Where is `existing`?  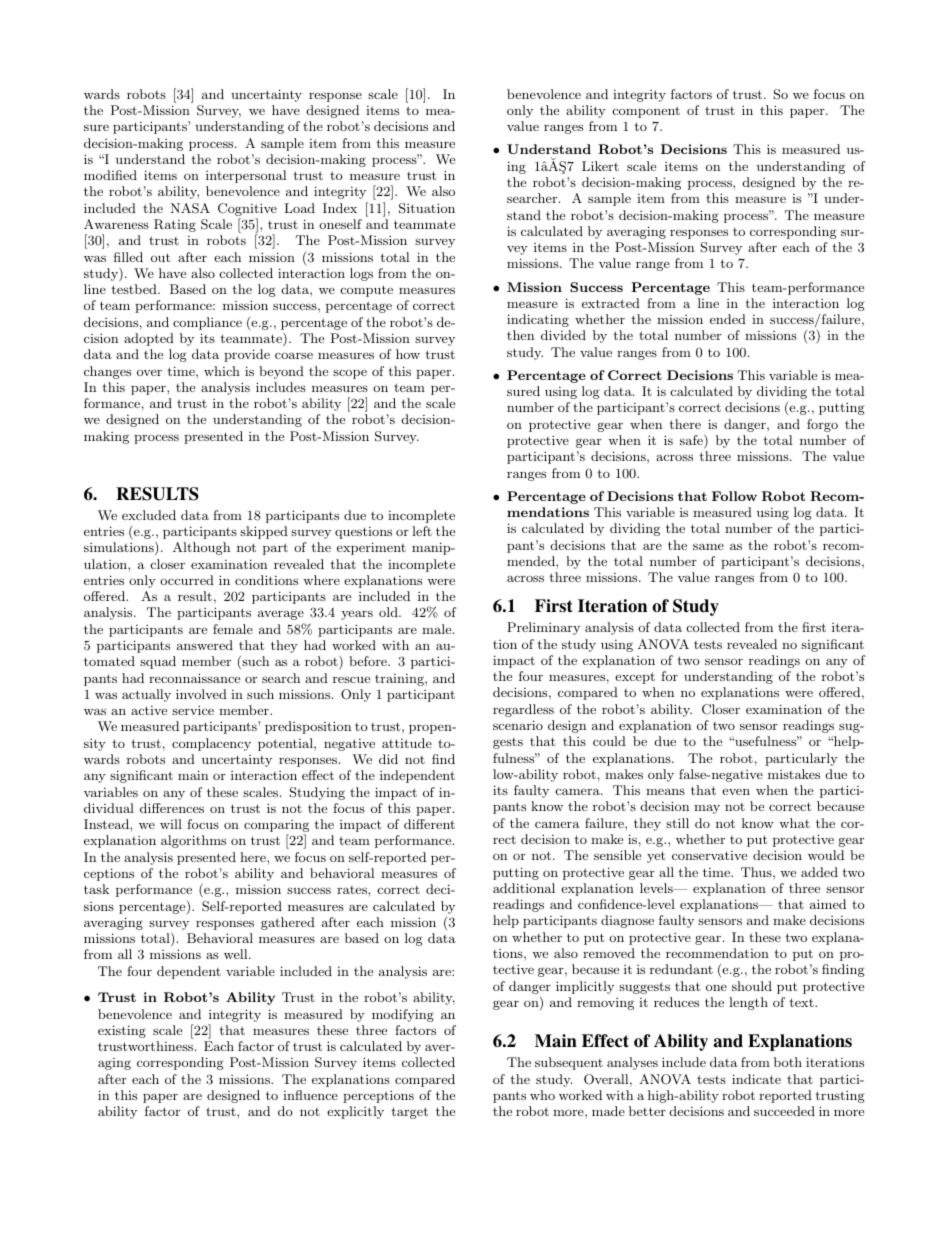
existing is located at coordinates (122, 1031).
